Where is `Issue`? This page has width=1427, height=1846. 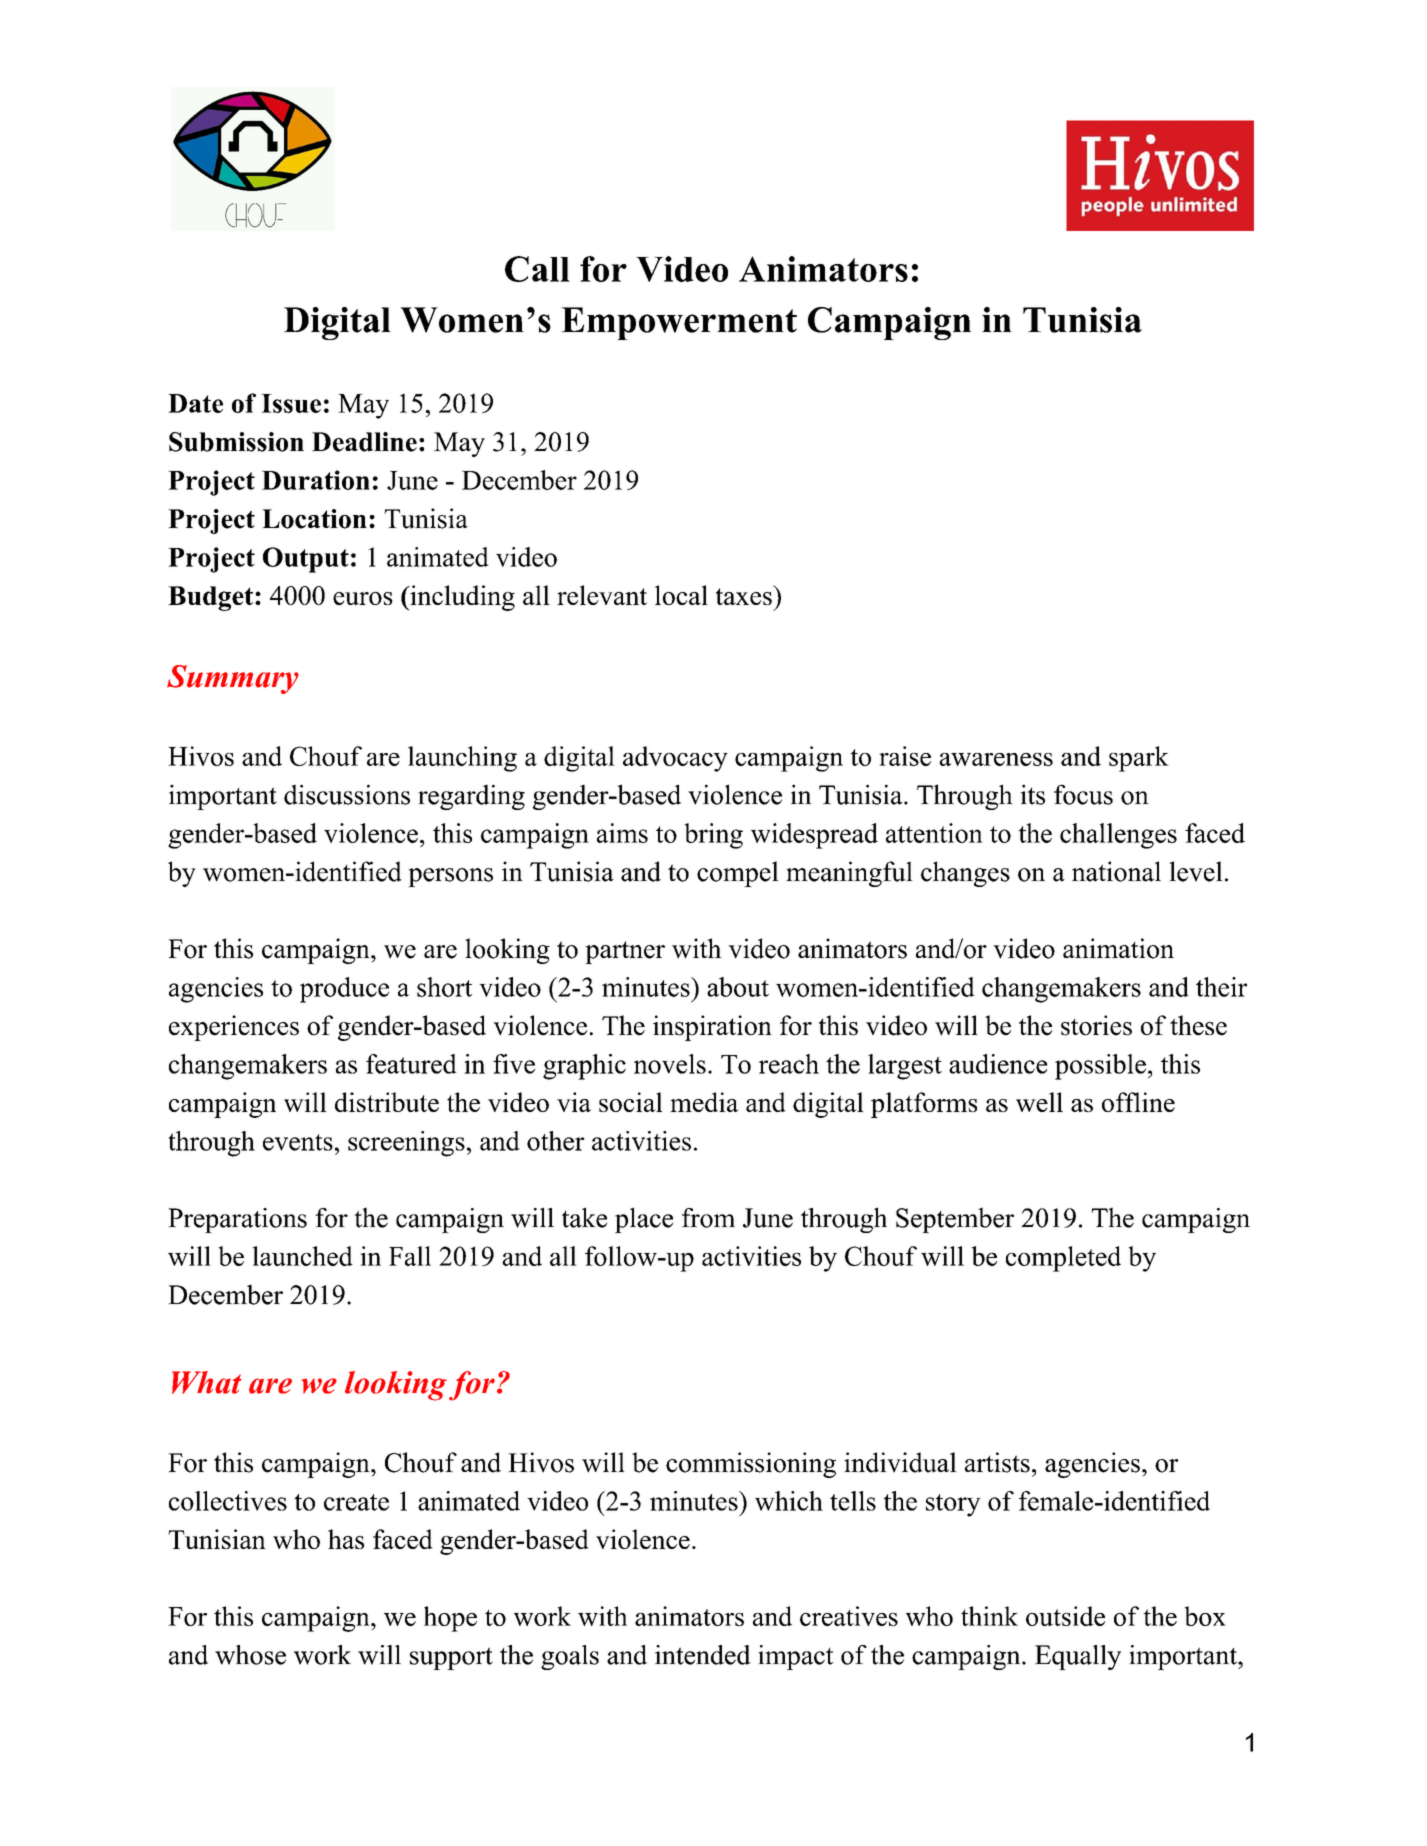
Issue is located at coordinates (291, 403).
